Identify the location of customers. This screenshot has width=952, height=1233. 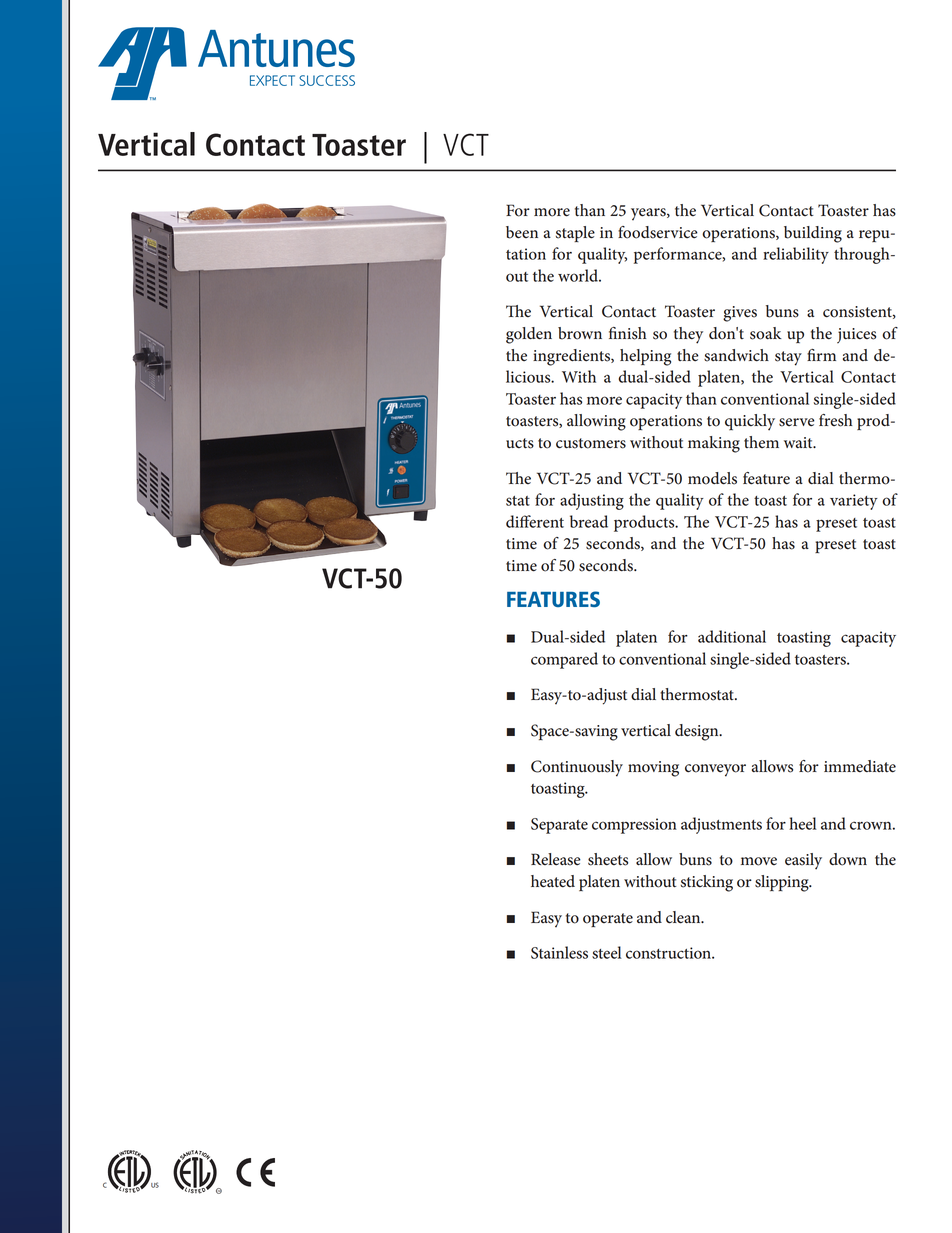
(591, 443).
